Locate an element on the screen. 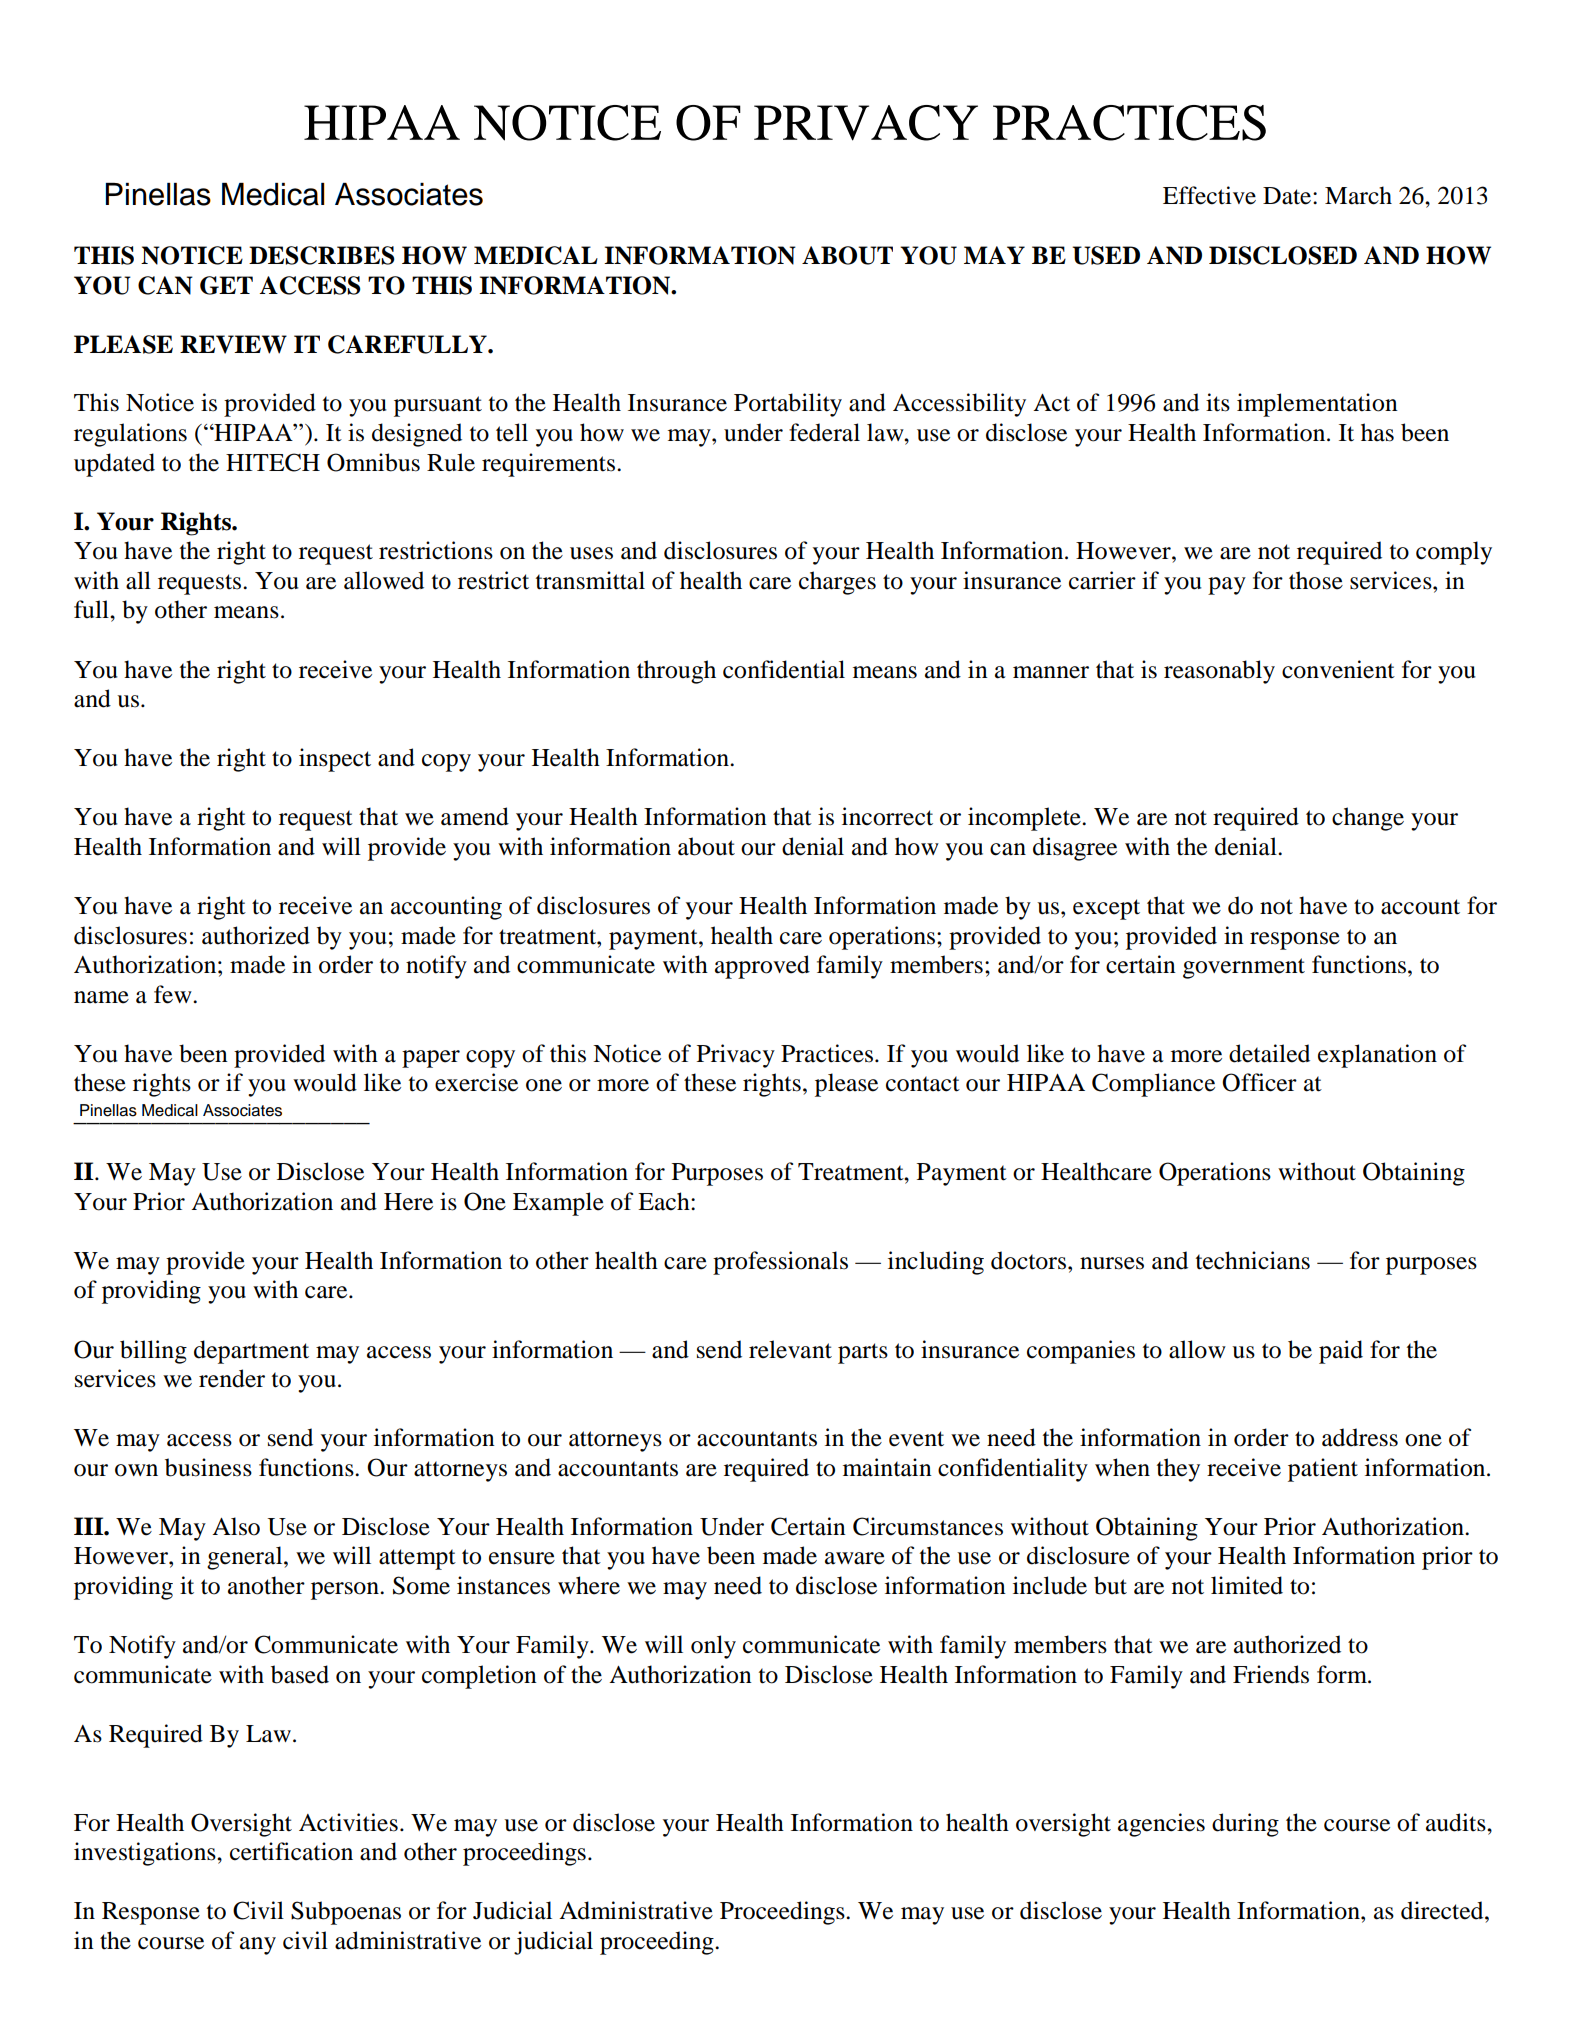  relevant is located at coordinates (790, 1349).
